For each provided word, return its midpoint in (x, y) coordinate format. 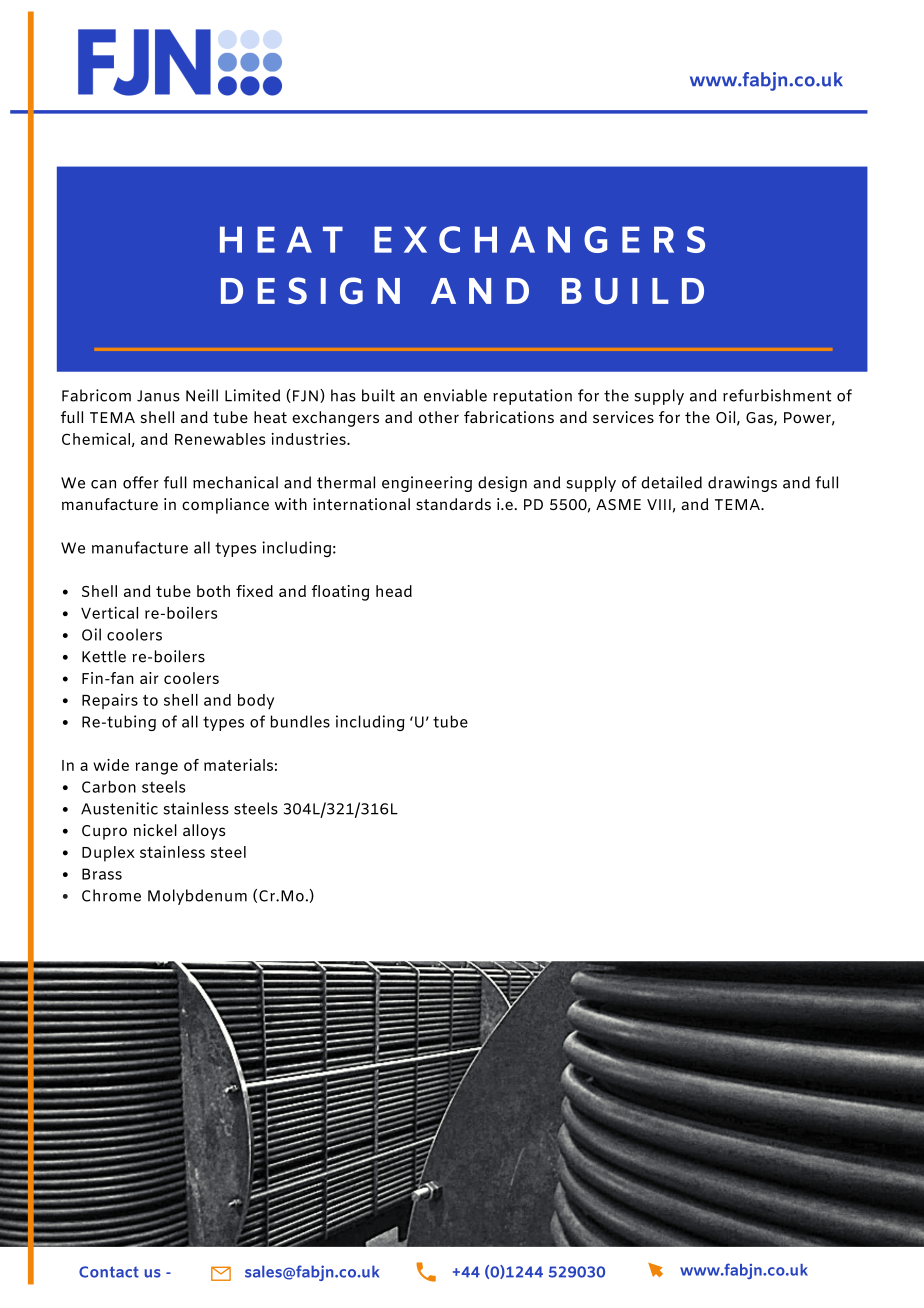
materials (238, 765)
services (623, 417)
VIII (659, 504)
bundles (300, 721)
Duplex (108, 854)
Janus (158, 396)
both (213, 591)
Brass (102, 874)
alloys (204, 832)
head (394, 591)
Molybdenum (197, 897)
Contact (109, 1272)
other (439, 417)
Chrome (111, 895)
